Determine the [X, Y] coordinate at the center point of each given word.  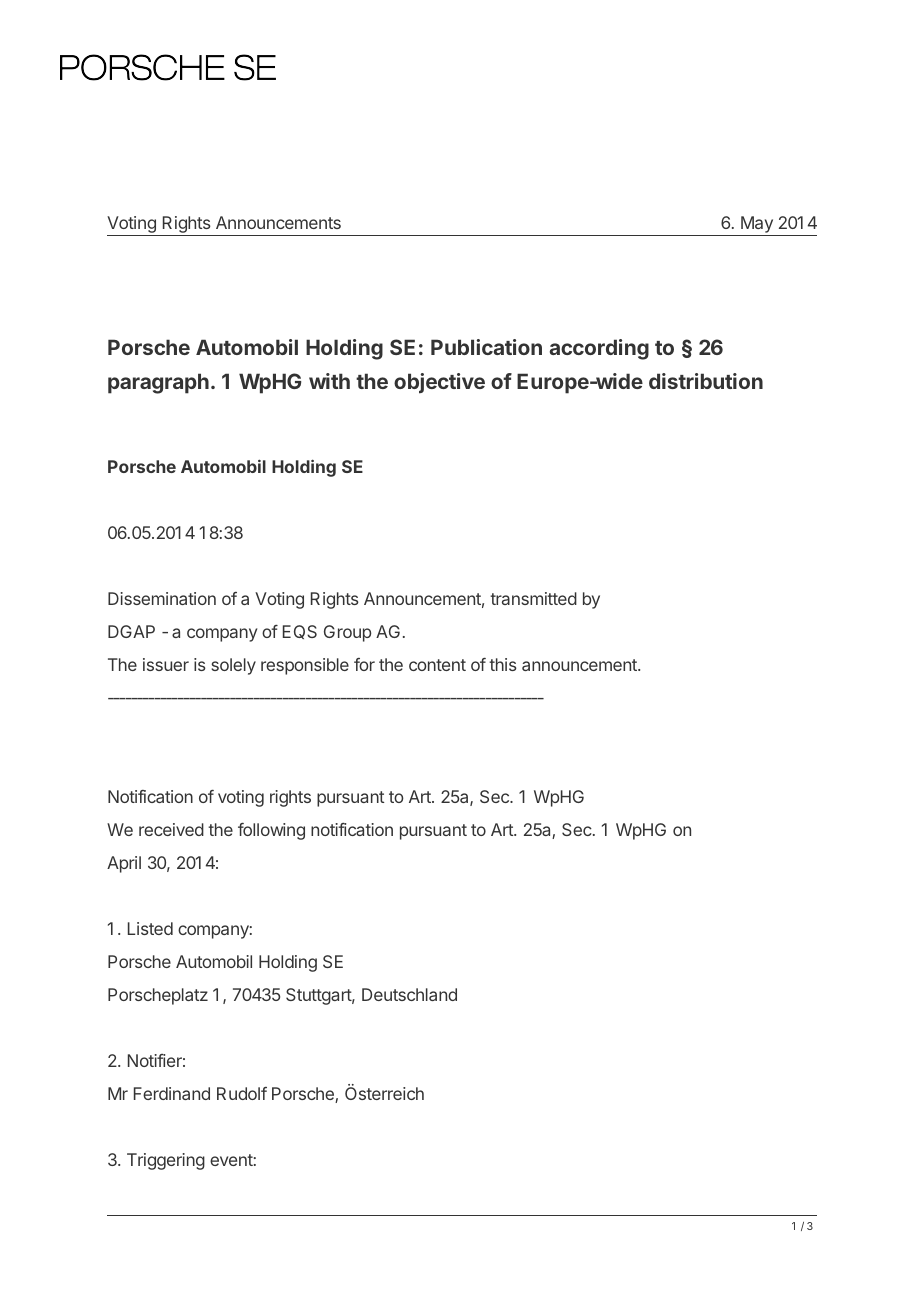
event [231, 1160]
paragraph [158, 383]
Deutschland [409, 994]
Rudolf [242, 1093]
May [757, 226]
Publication [486, 347]
